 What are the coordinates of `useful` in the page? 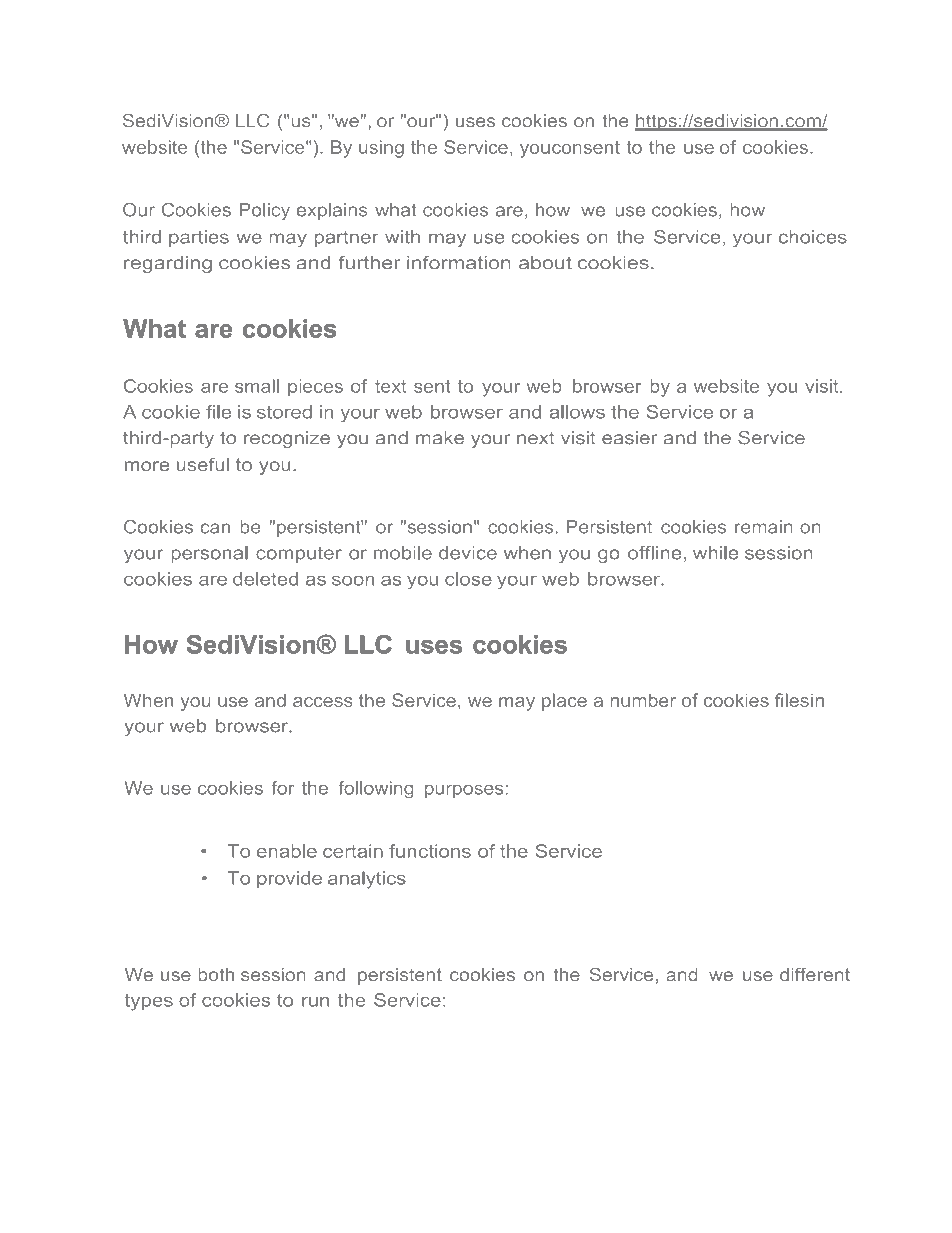 It's located at (203, 464).
